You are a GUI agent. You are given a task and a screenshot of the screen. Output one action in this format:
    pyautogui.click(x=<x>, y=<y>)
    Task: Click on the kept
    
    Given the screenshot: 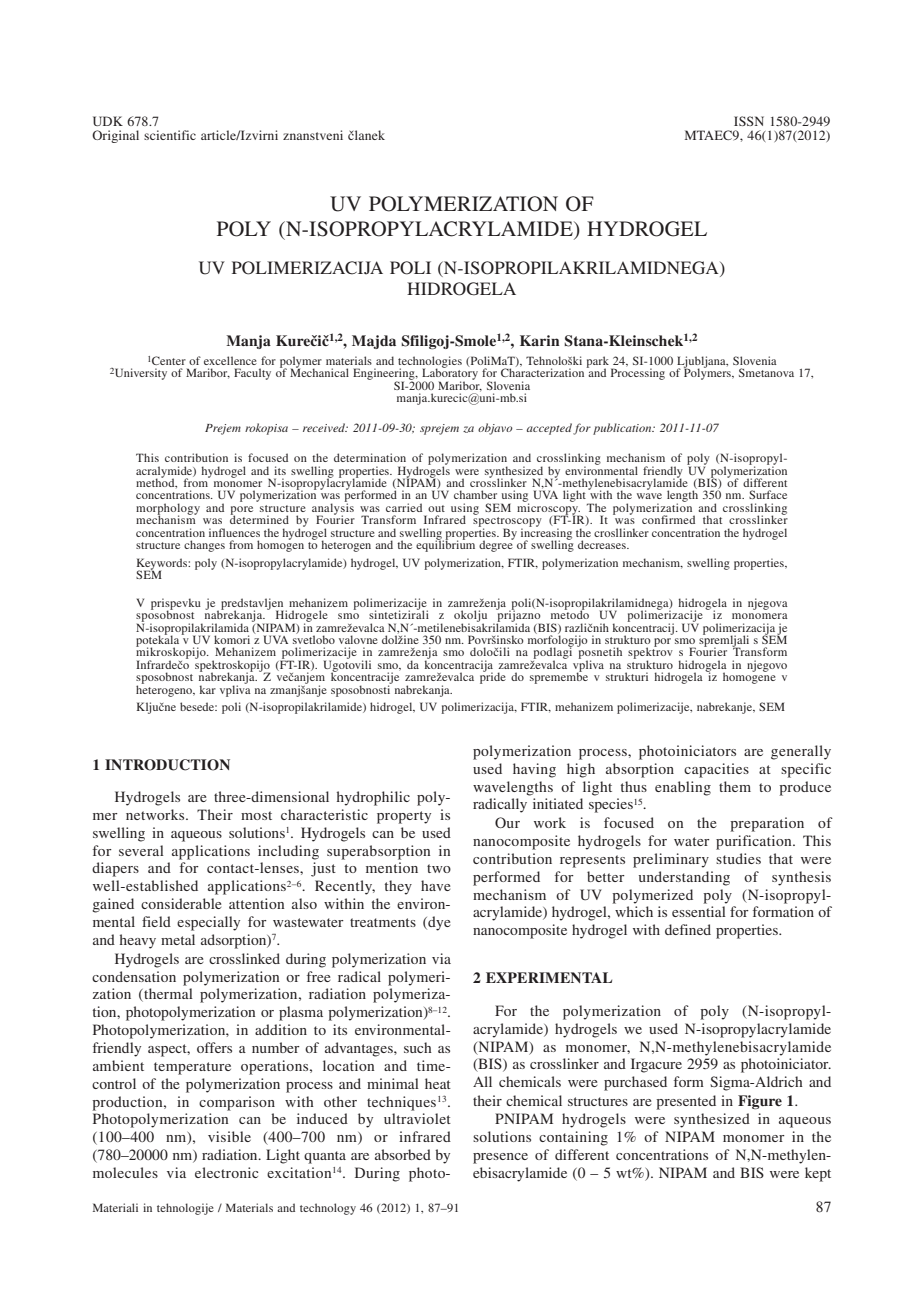 What is the action you would take?
    pyautogui.click(x=818, y=1174)
